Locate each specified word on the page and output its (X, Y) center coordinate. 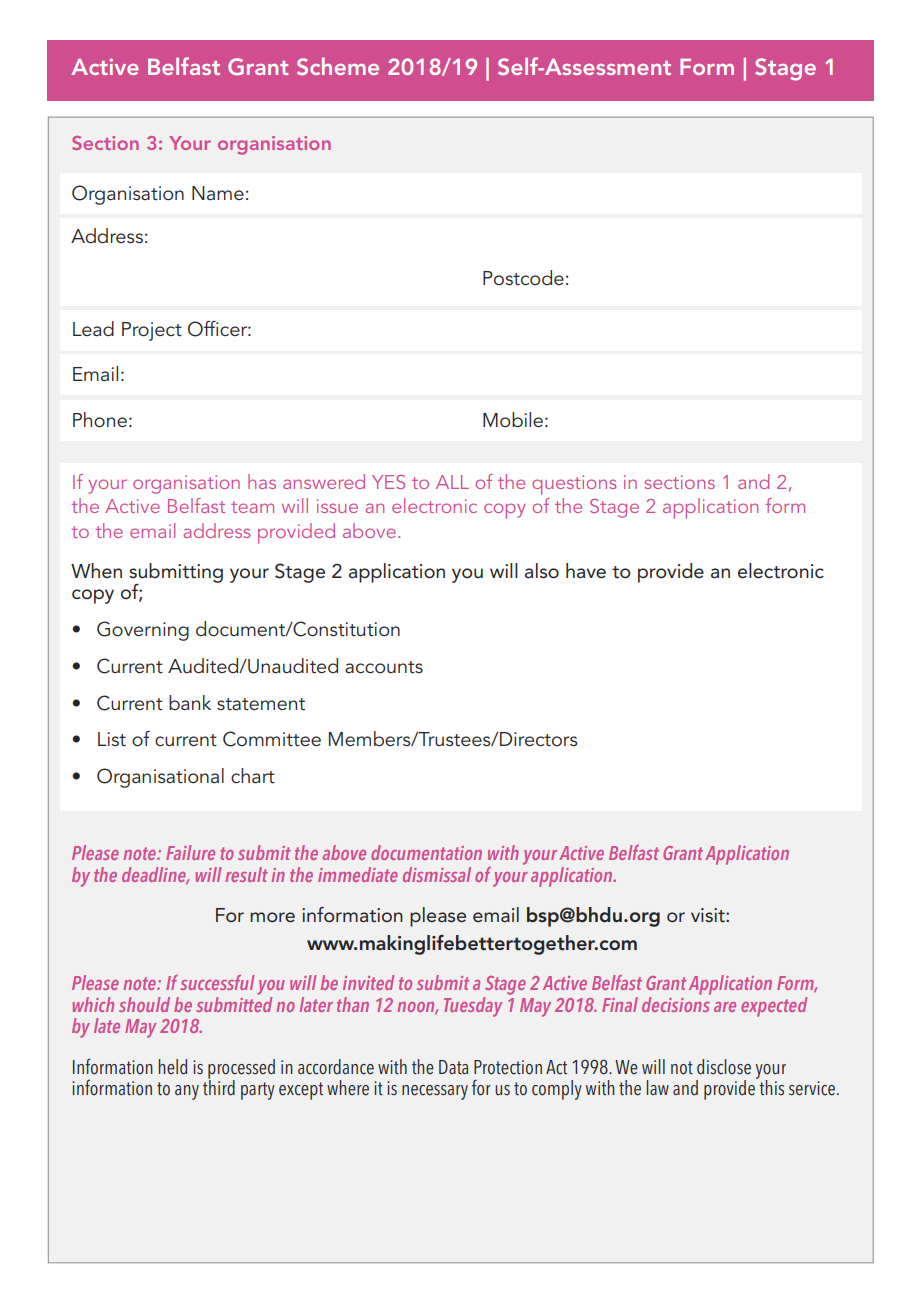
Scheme (338, 66)
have (586, 571)
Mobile (513, 420)
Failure (190, 852)
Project (152, 331)
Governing (143, 631)
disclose (724, 1067)
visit (709, 915)
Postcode (523, 278)
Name (218, 193)
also (542, 571)
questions (574, 485)
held (173, 1067)
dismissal (437, 874)
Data (453, 1067)
